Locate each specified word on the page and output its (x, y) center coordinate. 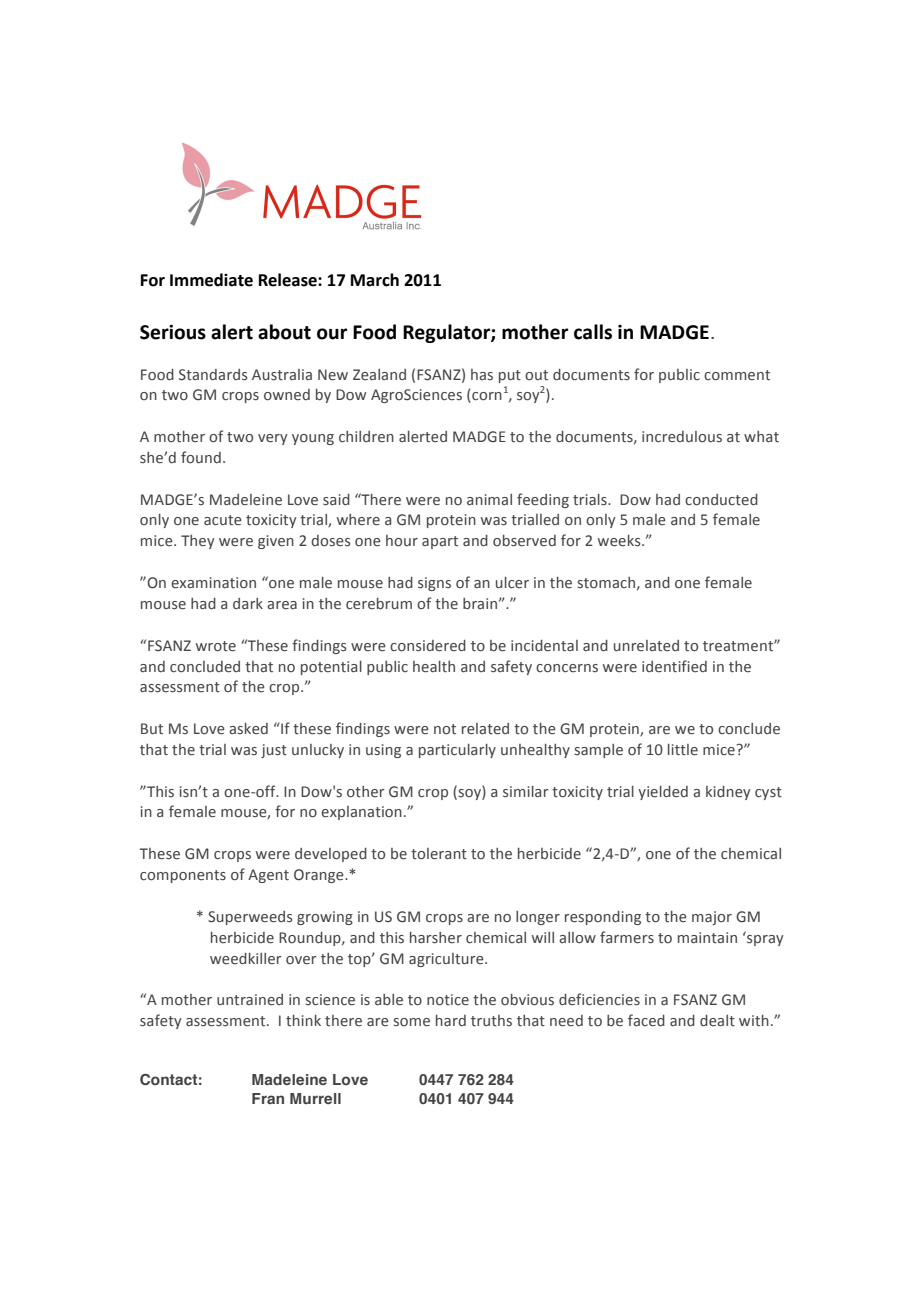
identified (674, 666)
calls (593, 332)
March (375, 280)
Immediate (211, 280)
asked (248, 729)
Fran (268, 1098)
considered (428, 646)
